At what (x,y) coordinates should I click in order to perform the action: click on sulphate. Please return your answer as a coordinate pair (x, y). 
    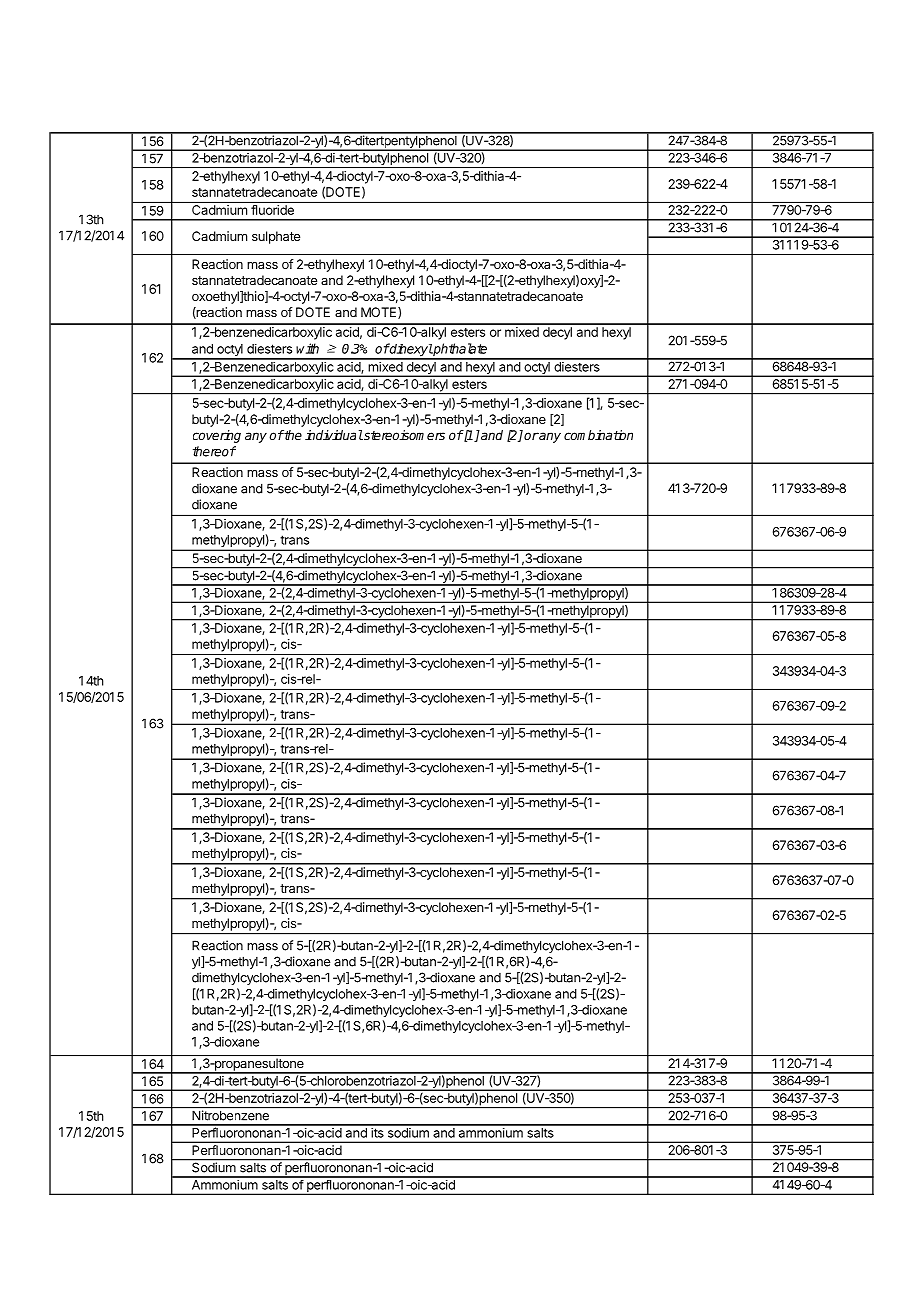
    Looking at the image, I should click on (276, 237).
